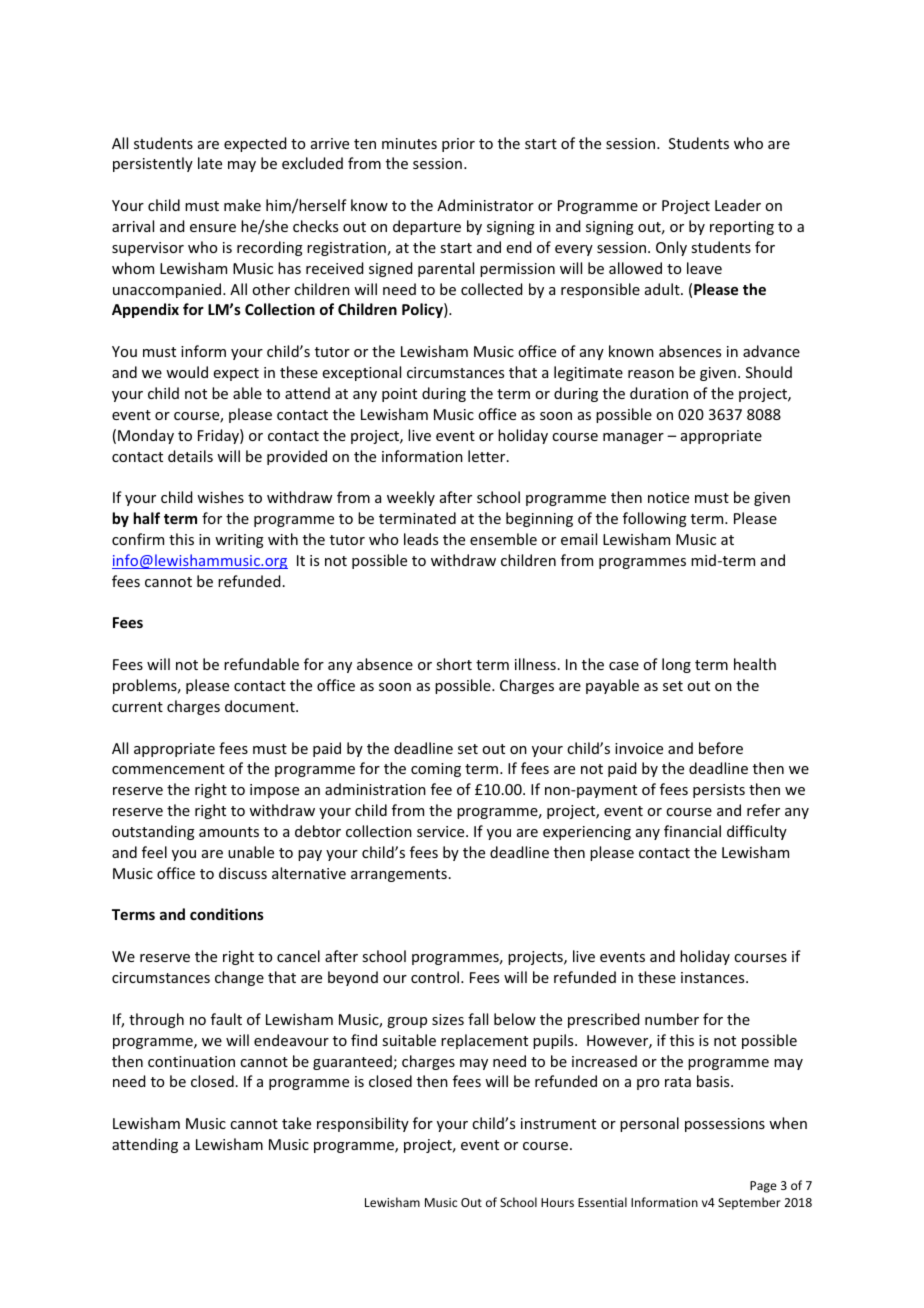 Image resolution: width=924 pixels, height=1308 pixels. Describe the element at coordinates (261, 706) in the page. I see `document` at that location.
